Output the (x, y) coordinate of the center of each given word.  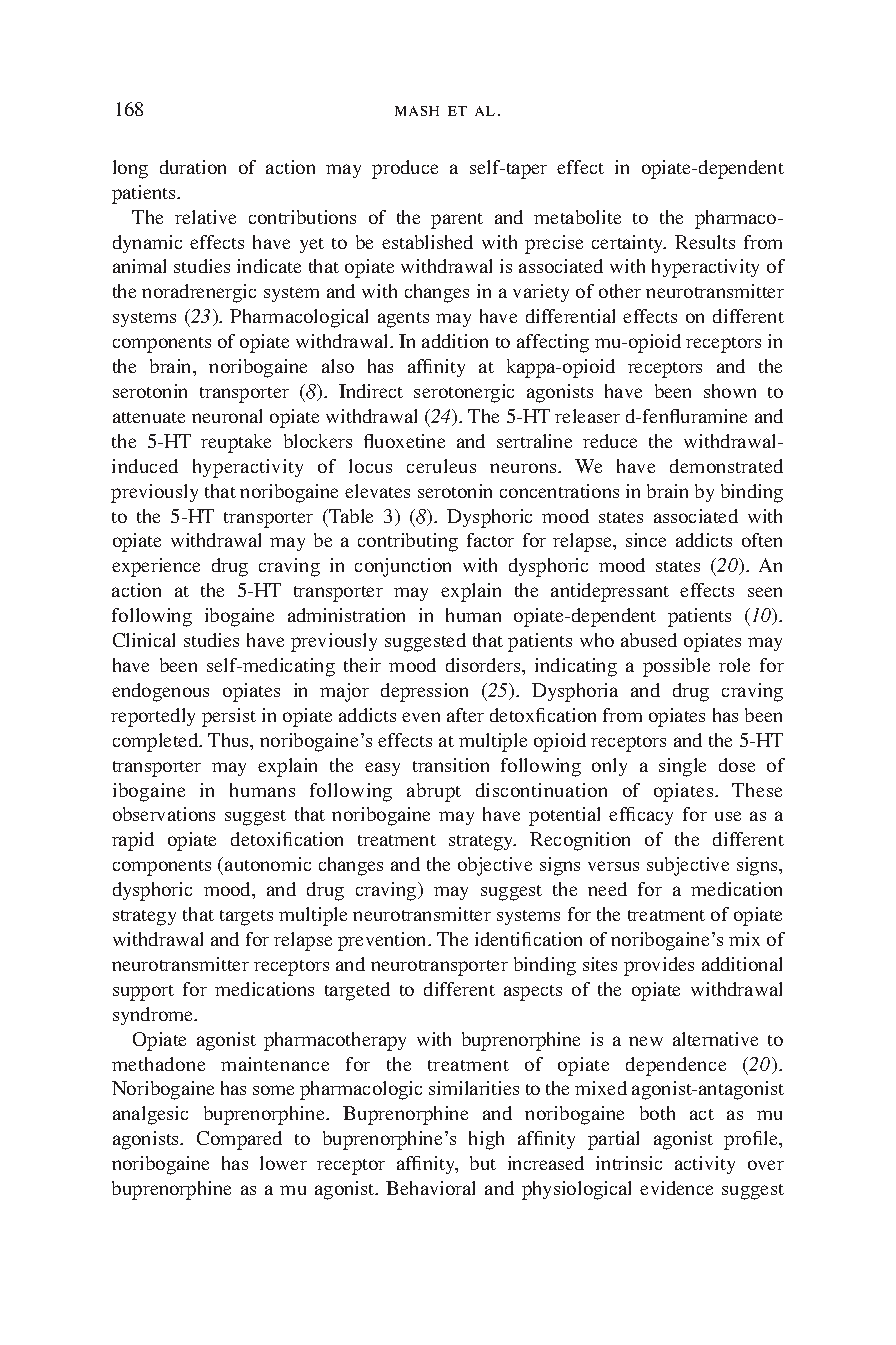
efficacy (641, 816)
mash (417, 111)
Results (705, 242)
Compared (239, 1140)
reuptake (236, 443)
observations (164, 814)
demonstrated (726, 466)
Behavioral (430, 1188)
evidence (676, 1188)
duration (193, 167)
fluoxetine (404, 441)
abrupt (434, 792)
